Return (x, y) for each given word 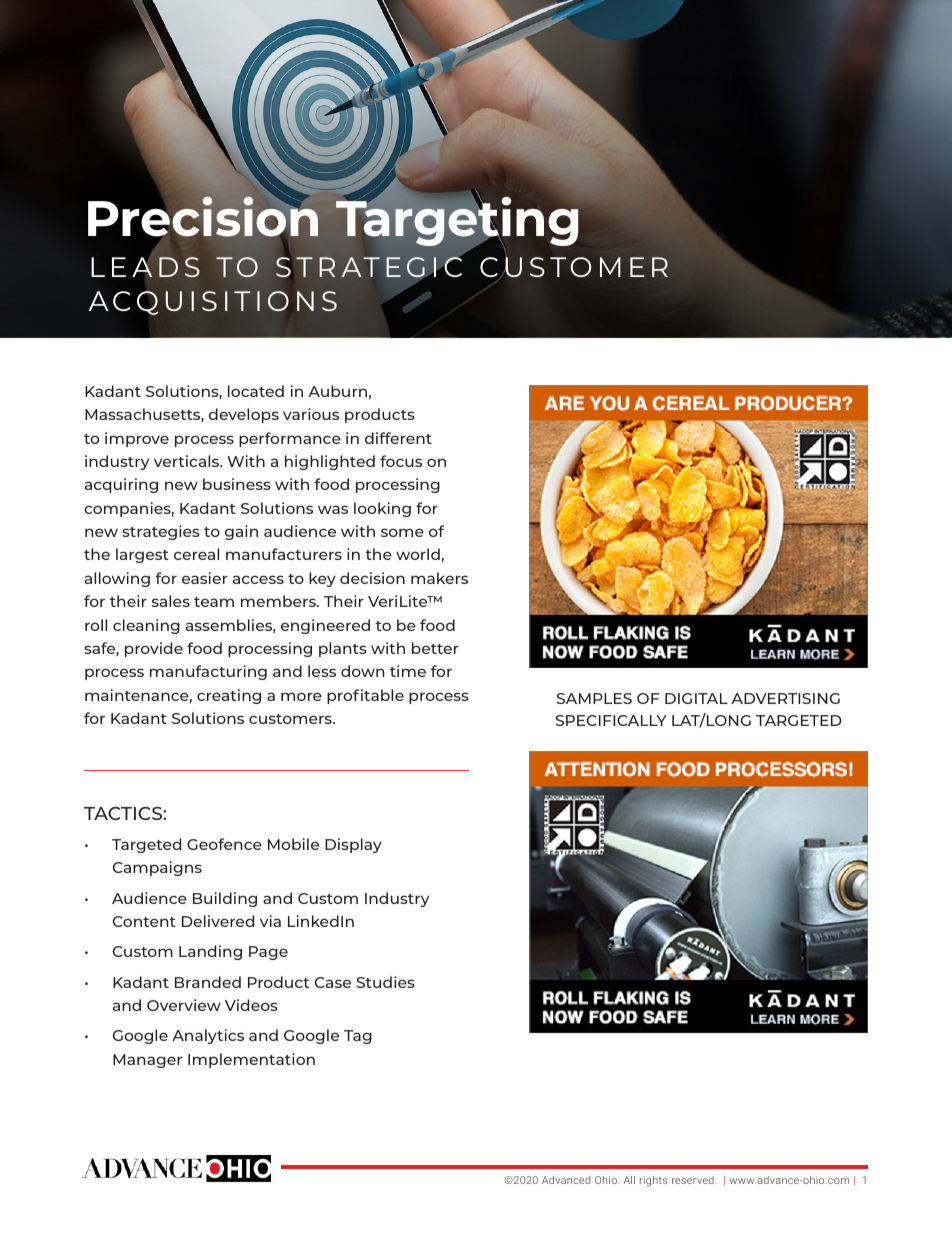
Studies (386, 982)
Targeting (457, 221)
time (408, 671)
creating (229, 696)
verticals (188, 461)
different (398, 438)
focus (401, 461)
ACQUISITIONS (213, 303)
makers (439, 578)
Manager (147, 1061)
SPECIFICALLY (611, 720)
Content (144, 921)
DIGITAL (696, 698)
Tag (358, 1037)
